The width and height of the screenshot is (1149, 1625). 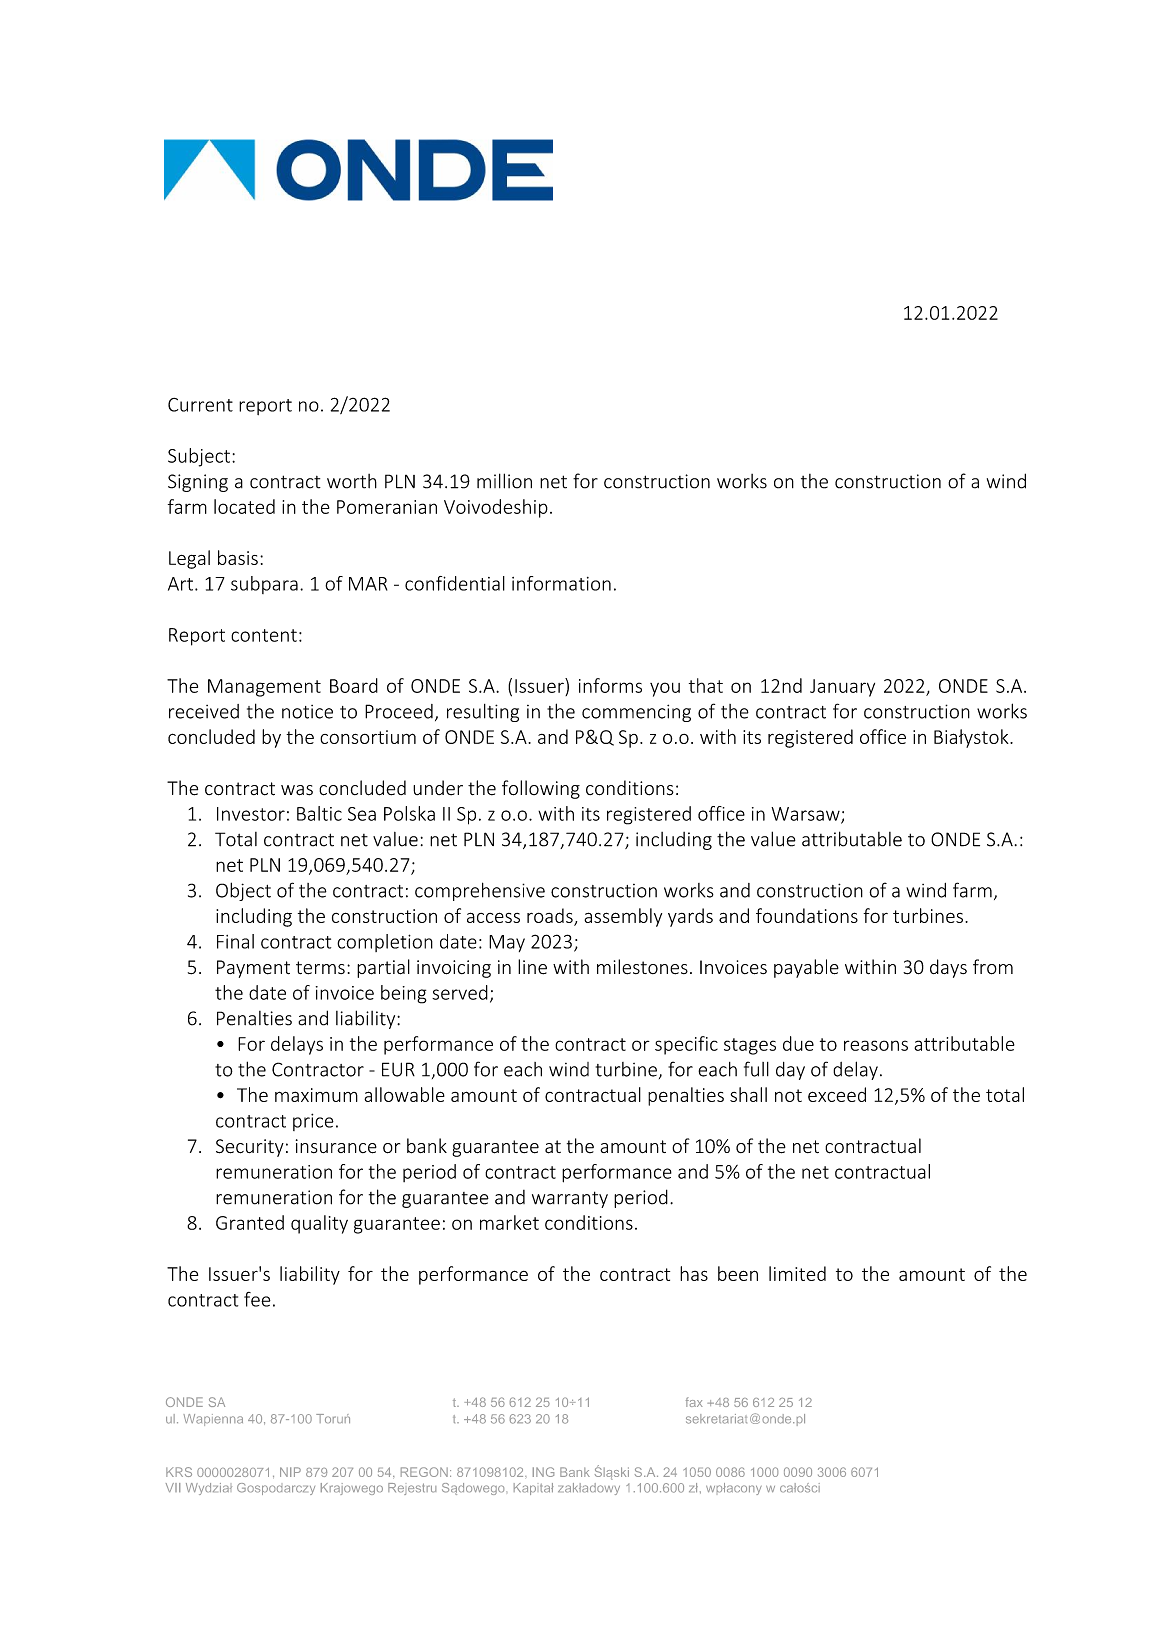 What do you see at coordinates (694, 1402) in the screenshot?
I see `fax` at bounding box center [694, 1402].
